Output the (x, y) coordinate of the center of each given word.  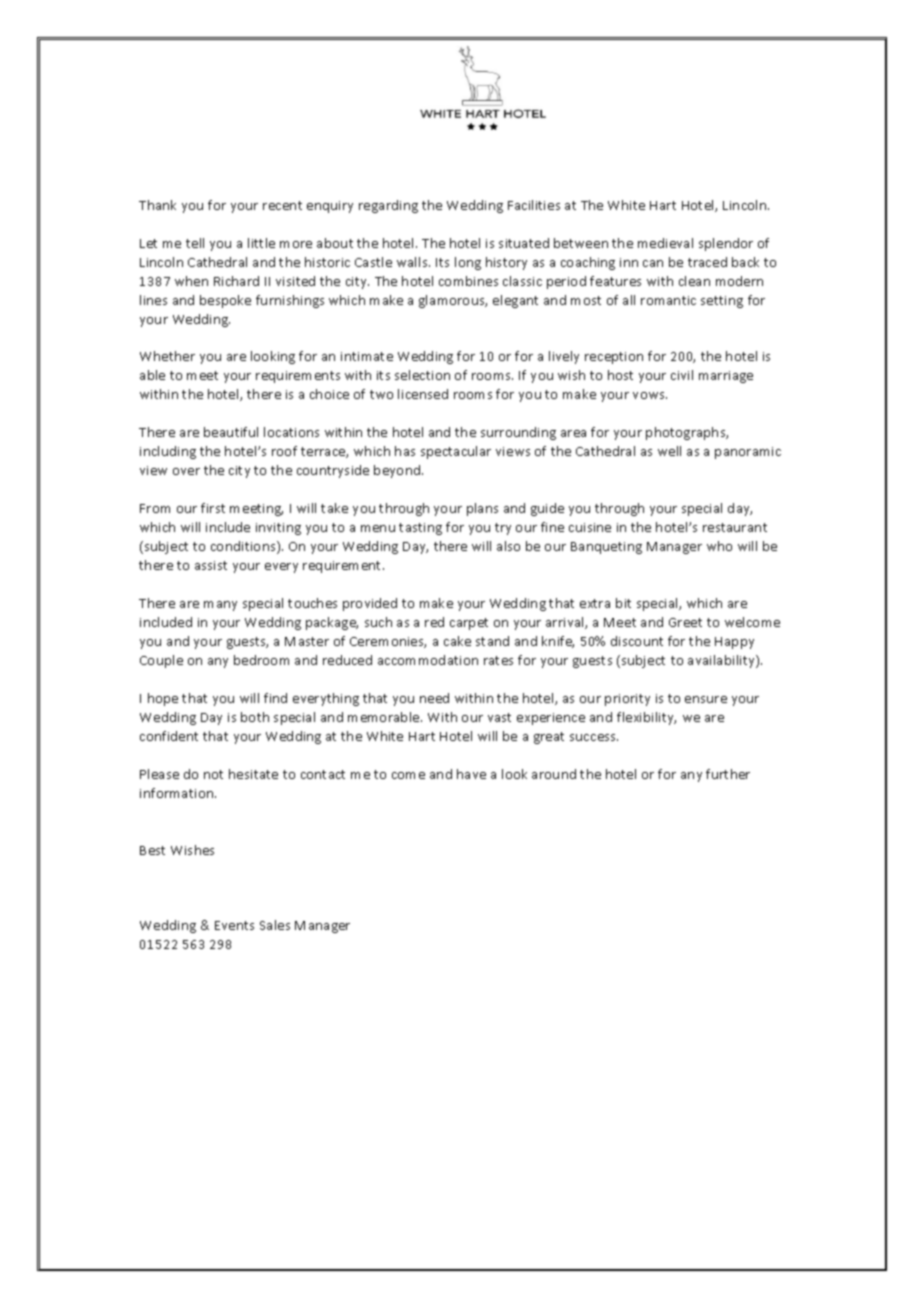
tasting (420, 529)
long (468, 263)
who (719, 546)
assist (211, 565)
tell (195, 243)
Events (234, 925)
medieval (665, 243)
